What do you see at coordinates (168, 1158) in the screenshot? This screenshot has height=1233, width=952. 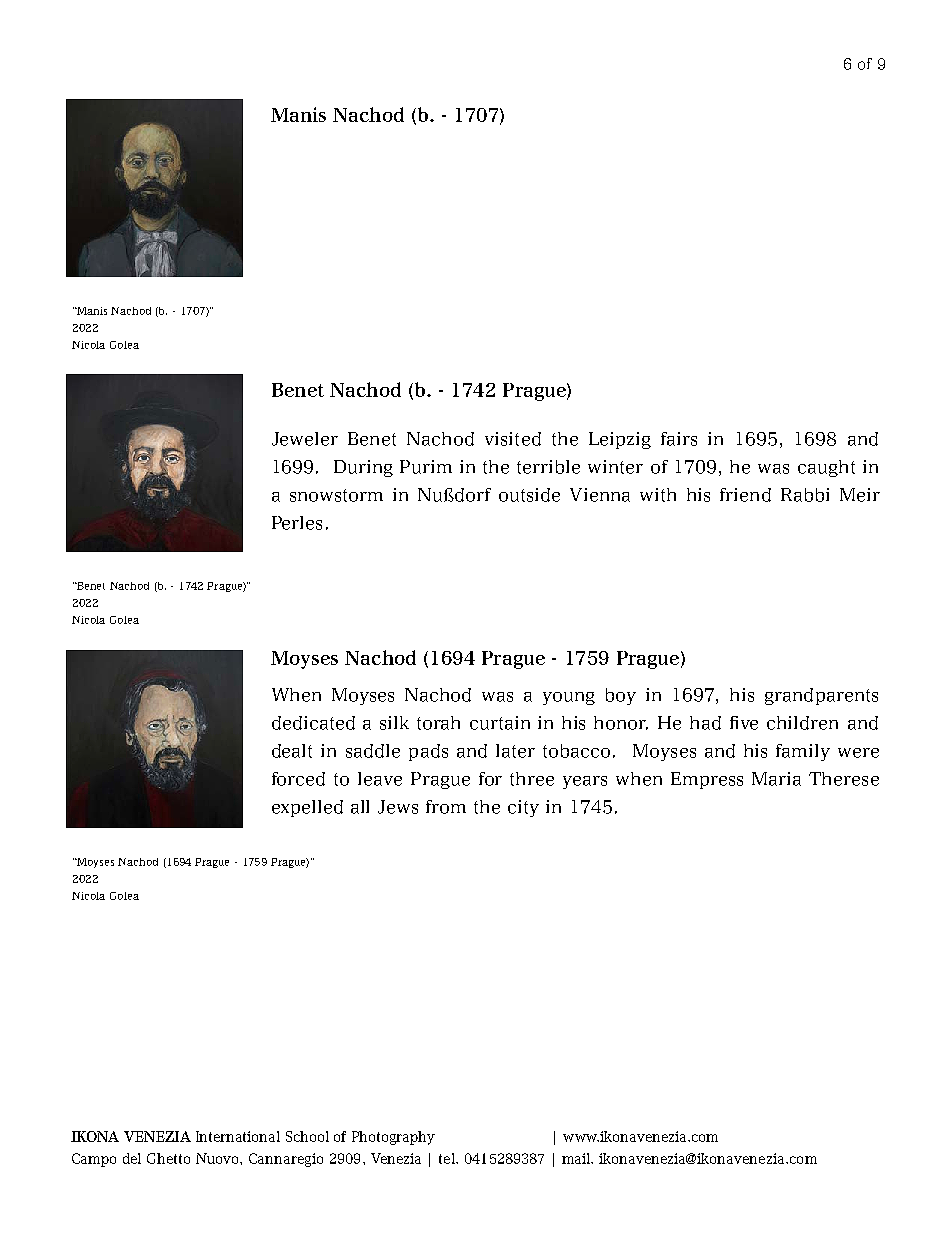 I see `Ghetto` at bounding box center [168, 1158].
